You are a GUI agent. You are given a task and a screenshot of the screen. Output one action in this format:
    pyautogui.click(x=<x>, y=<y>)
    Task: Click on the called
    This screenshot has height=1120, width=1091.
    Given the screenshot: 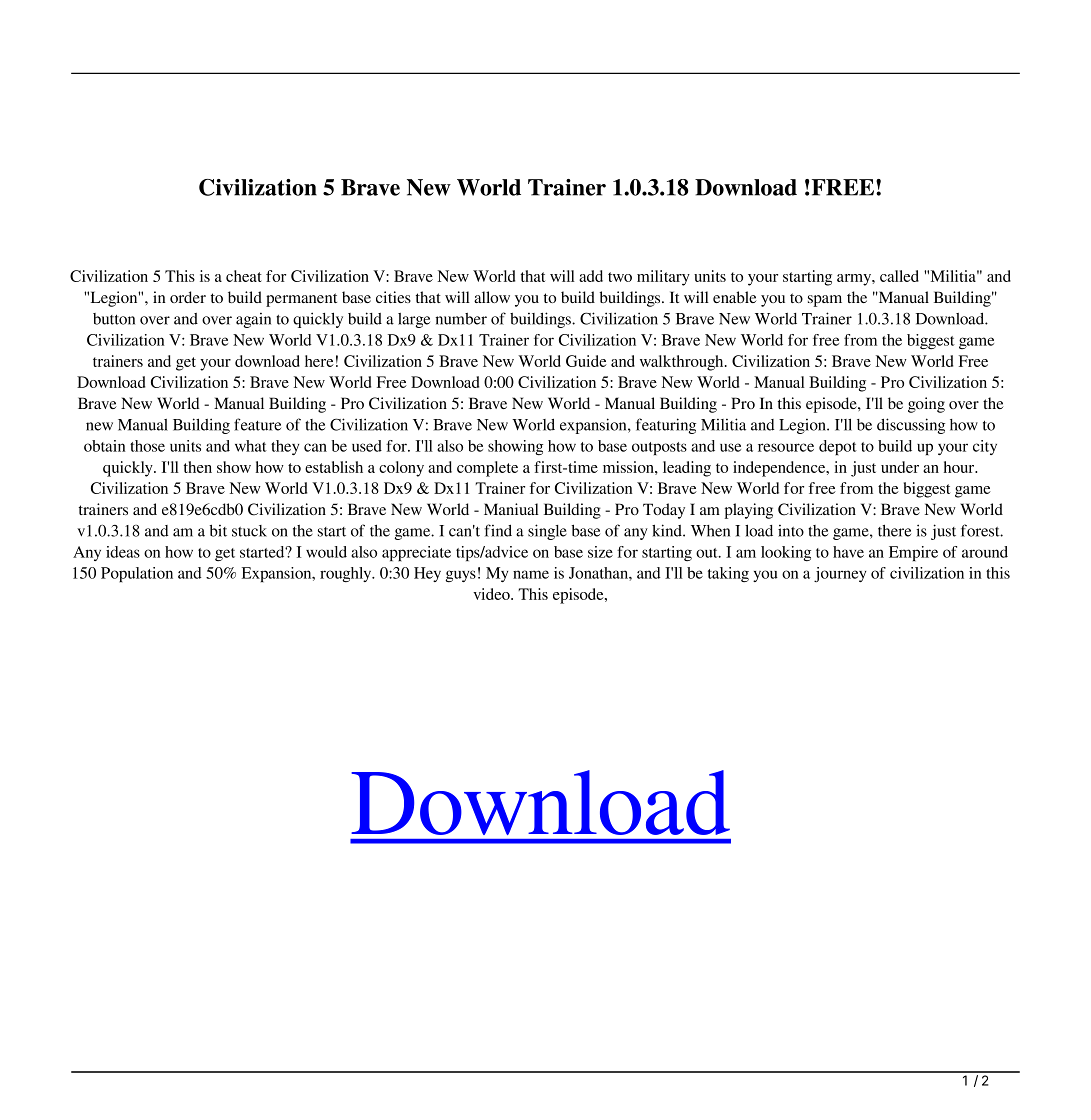 What is the action you would take?
    pyautogui.click(x=899, y=276)
